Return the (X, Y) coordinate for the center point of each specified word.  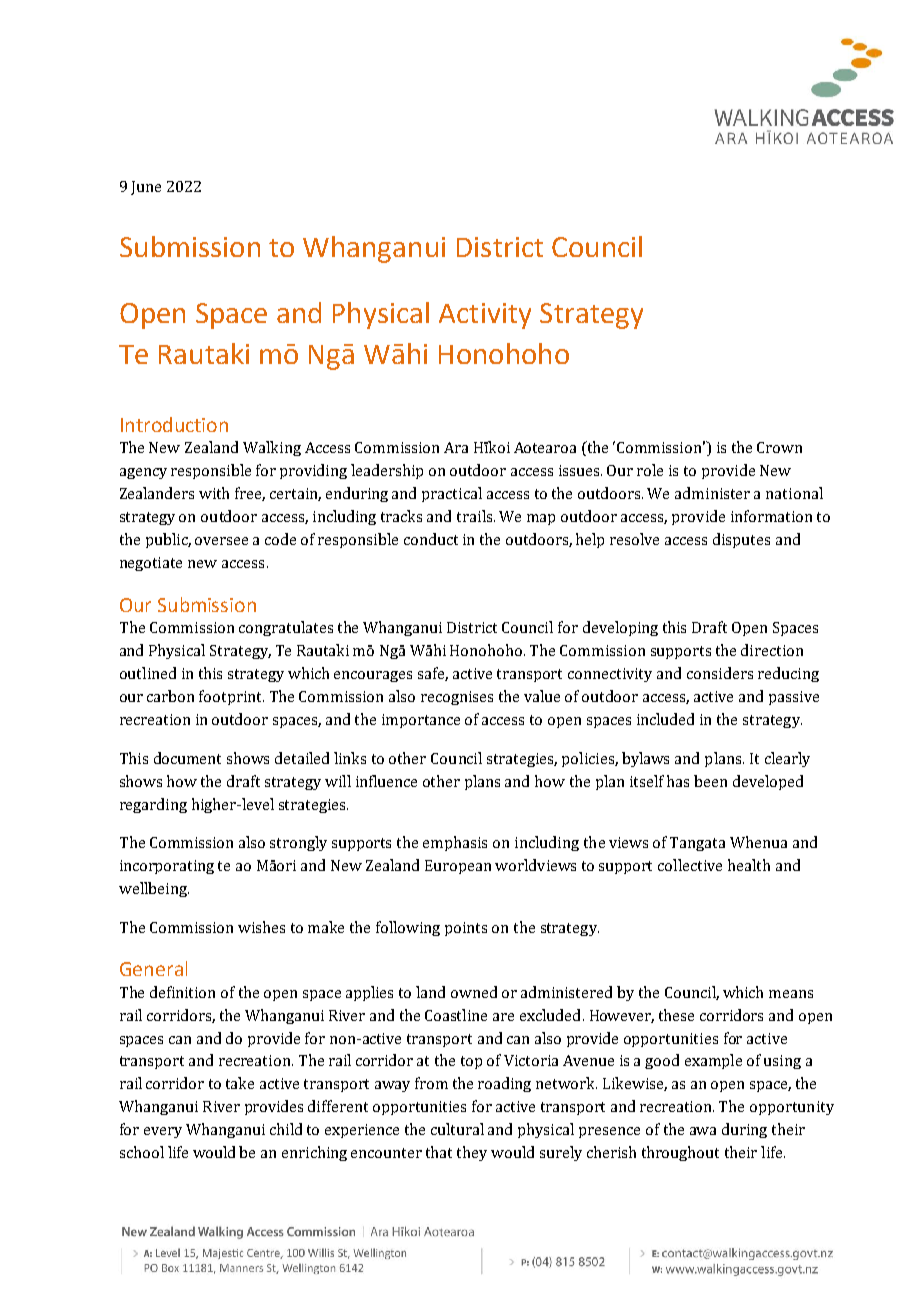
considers (720, 673)
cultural (457, 1129)
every (163, 1132)
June (146, 188)
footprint (231, 697)
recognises (457, 698)
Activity (485, 316)
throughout (680, 1153)
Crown (779, 447)
